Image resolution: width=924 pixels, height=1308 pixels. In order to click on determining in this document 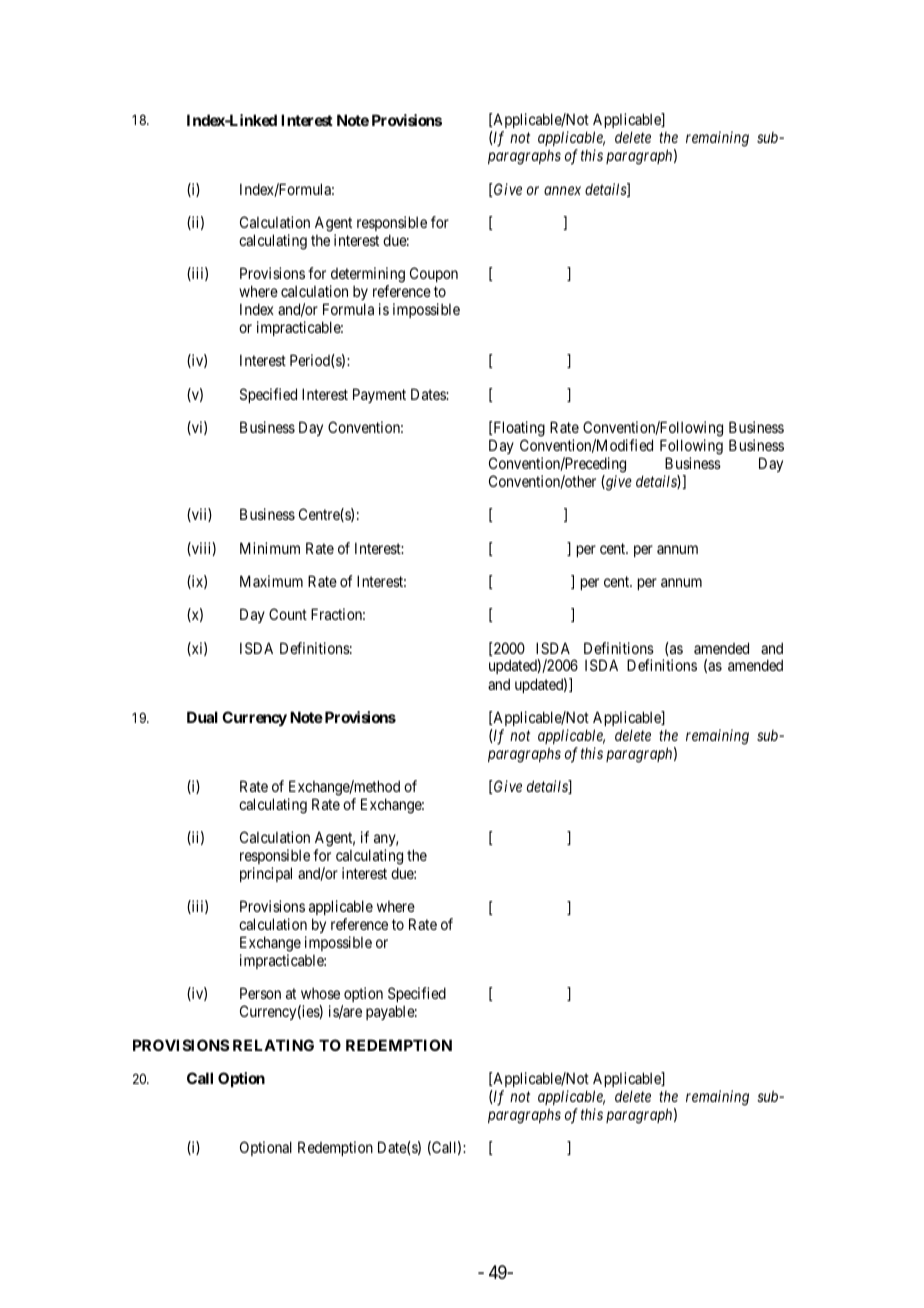, I will do `click(367, 276)`.
